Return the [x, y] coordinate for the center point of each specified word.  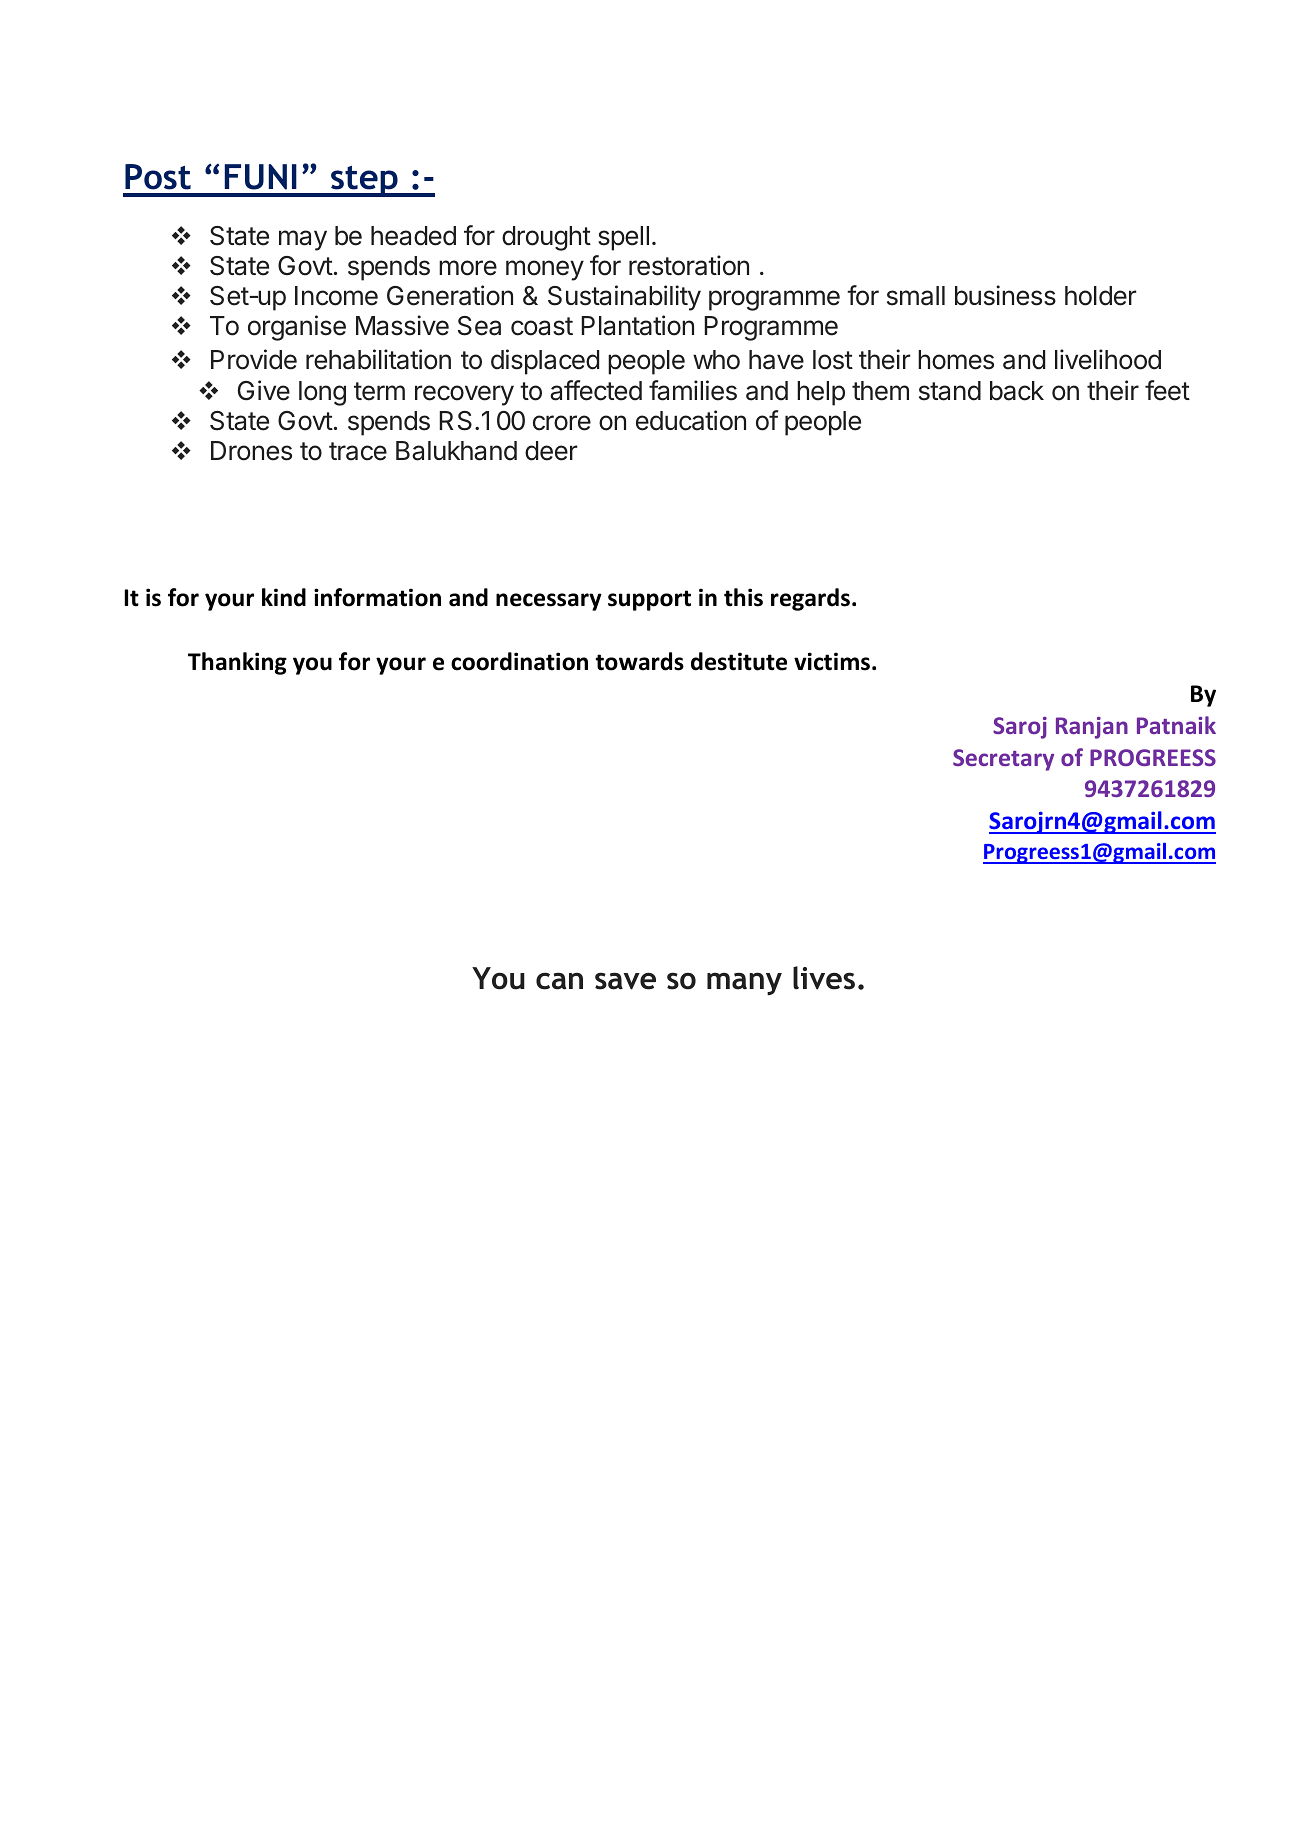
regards [812, 599]
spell [623, 238]
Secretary [1003, 760]
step [364, 181]
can [559, 981]
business [1005, 295]
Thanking [237, 663]
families [693, 390]
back [1017, 391]
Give [264, 390]
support [649, 600]
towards [640, 661]
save [625, 981]
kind [284, 597]
